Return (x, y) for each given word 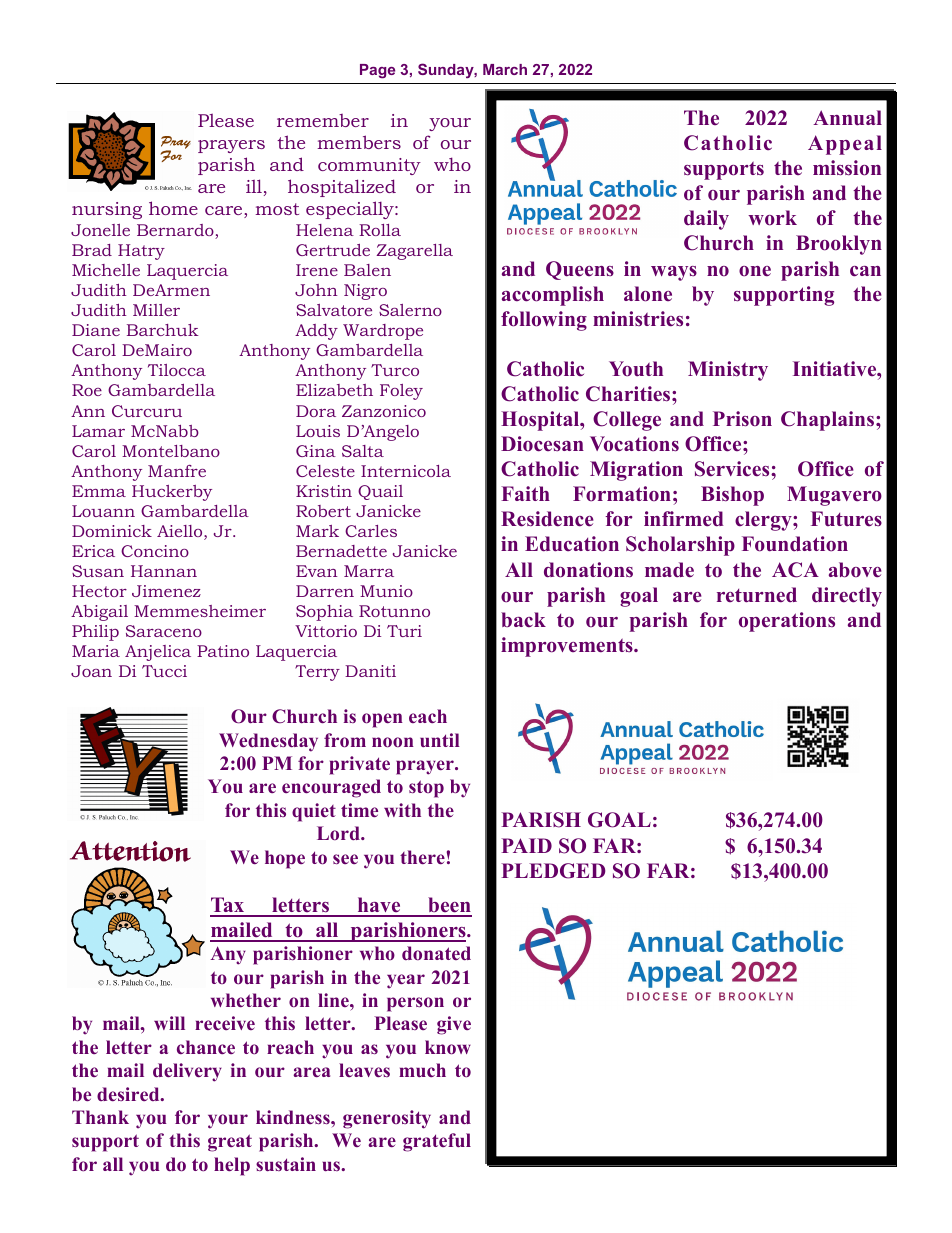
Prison (742, 419)
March (505, 69)
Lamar (98, 431)
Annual (847, 118)
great (230, 1143)
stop (426, 789)
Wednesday (268, 742)
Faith (525, 493)
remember (323, 120)
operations (787, 622)
